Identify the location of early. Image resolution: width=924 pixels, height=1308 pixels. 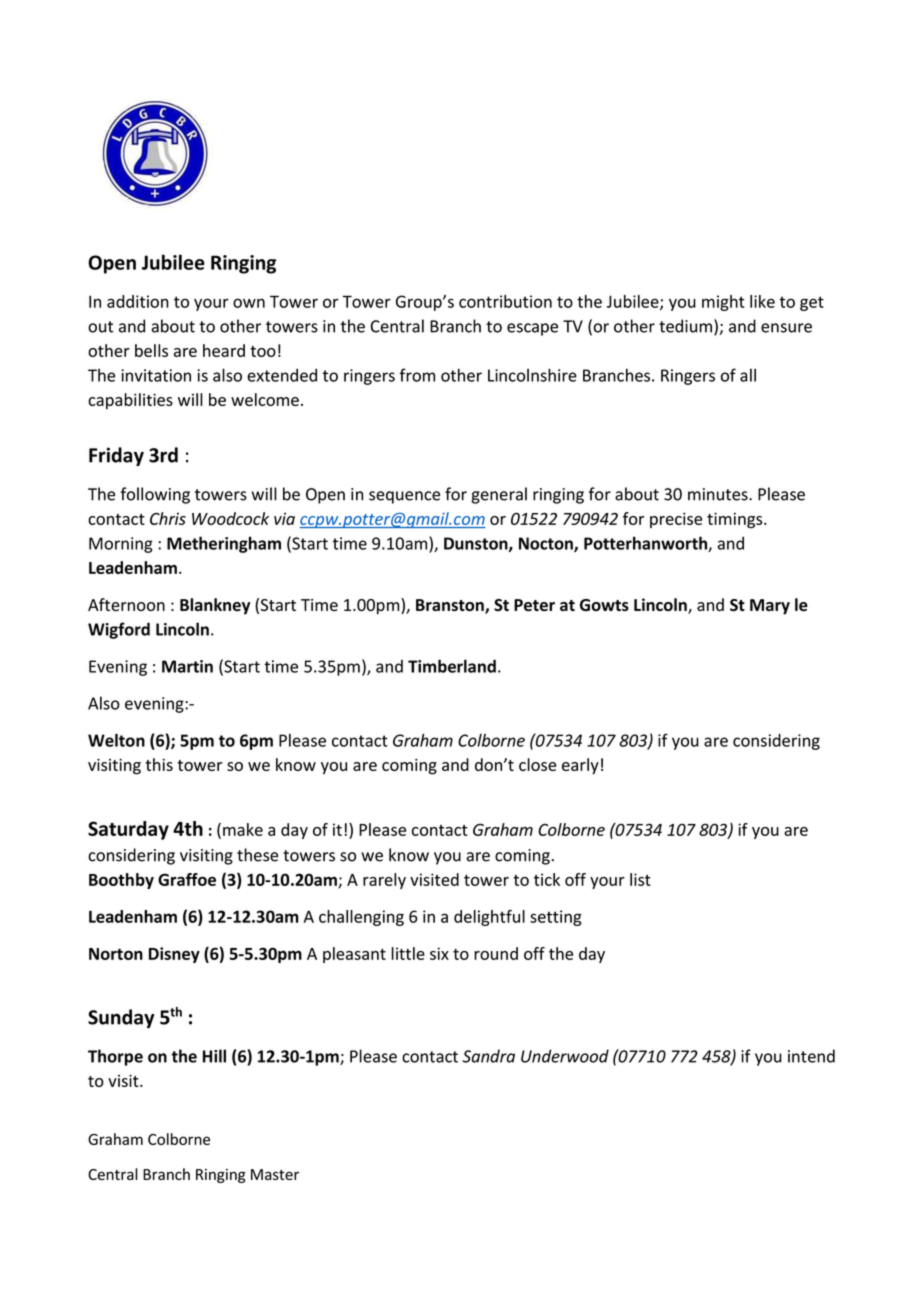
(580, 766).
